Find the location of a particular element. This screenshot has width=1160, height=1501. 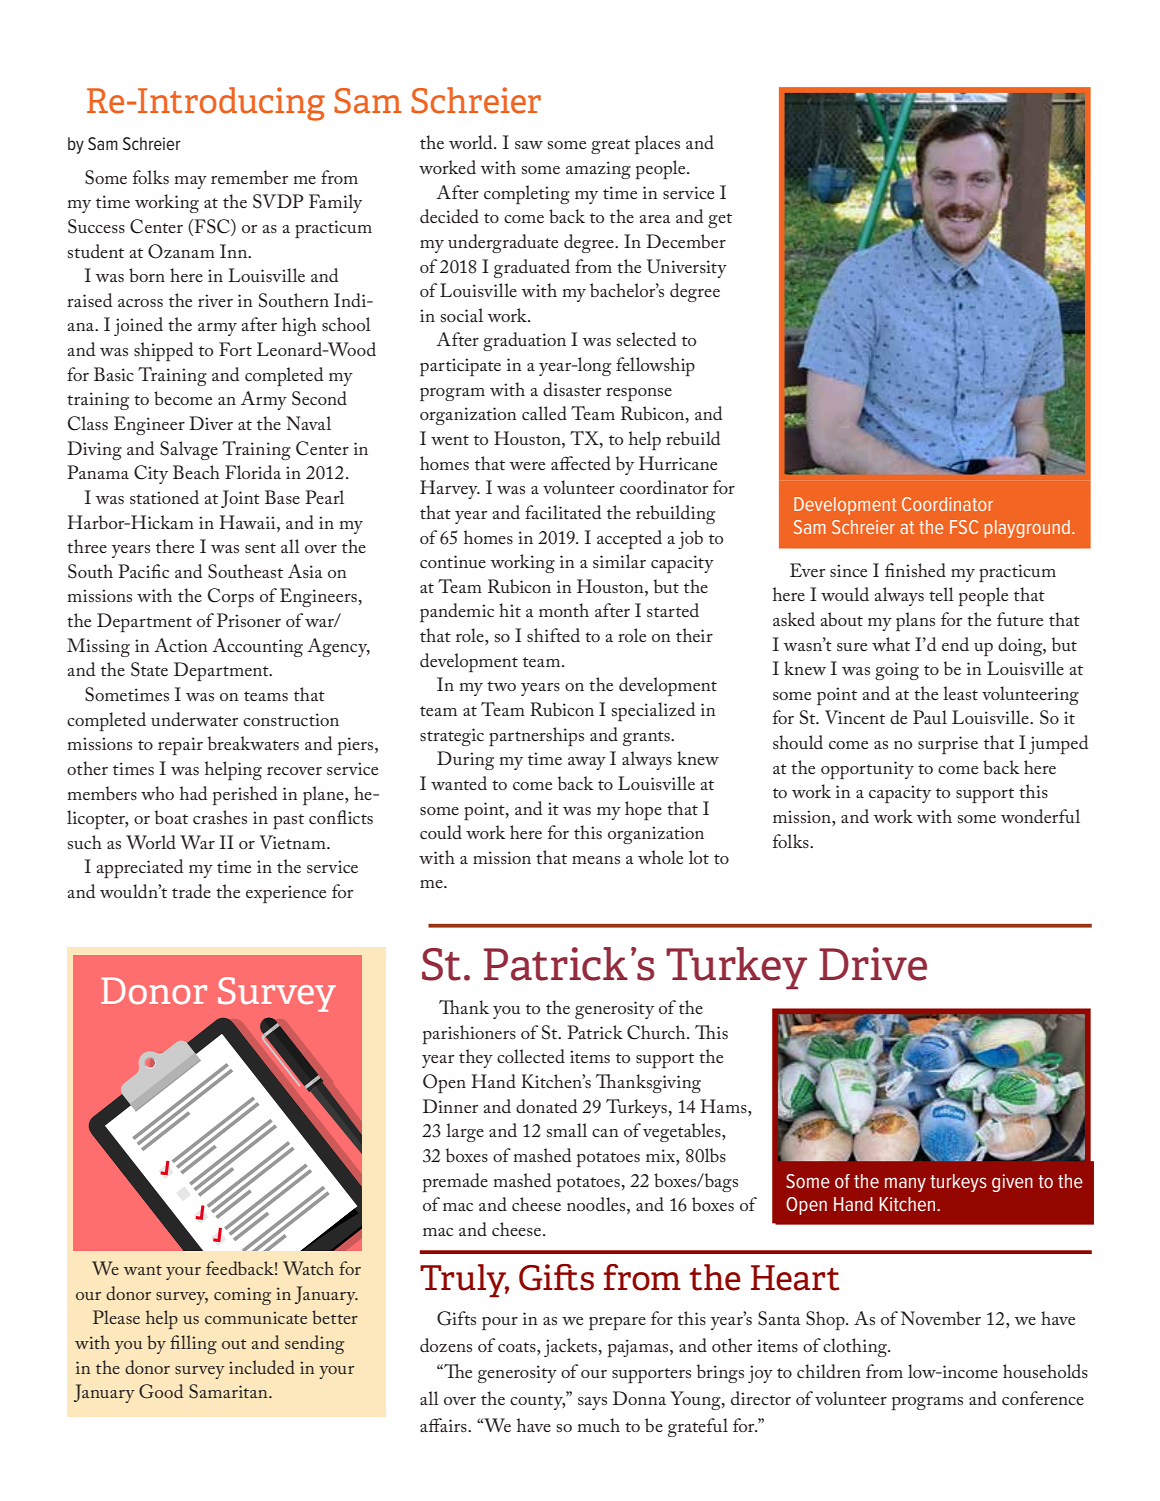

December is located at coordinates (686, 241).
